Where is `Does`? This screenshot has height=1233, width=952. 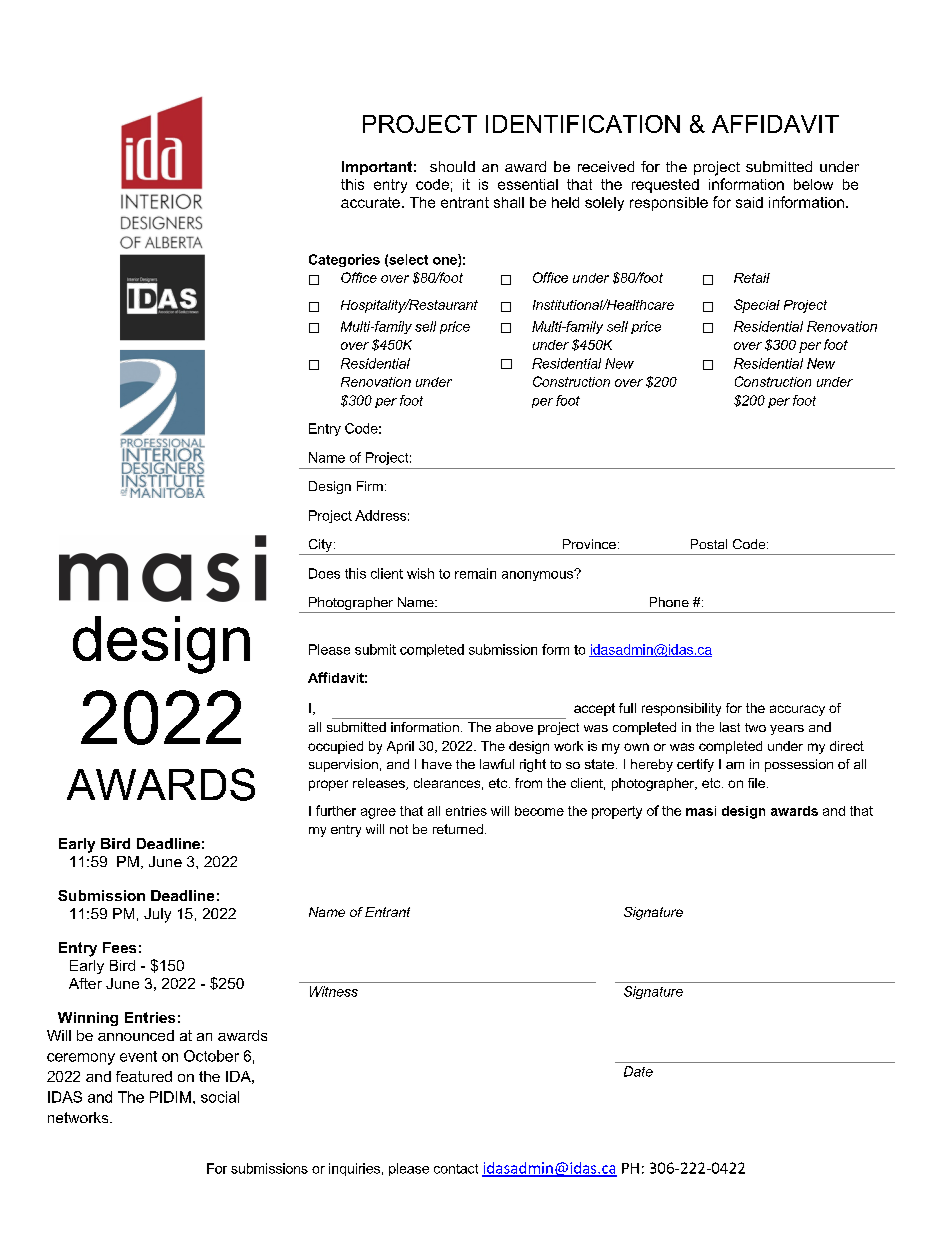 Does is located at coordinates (324, 573).
